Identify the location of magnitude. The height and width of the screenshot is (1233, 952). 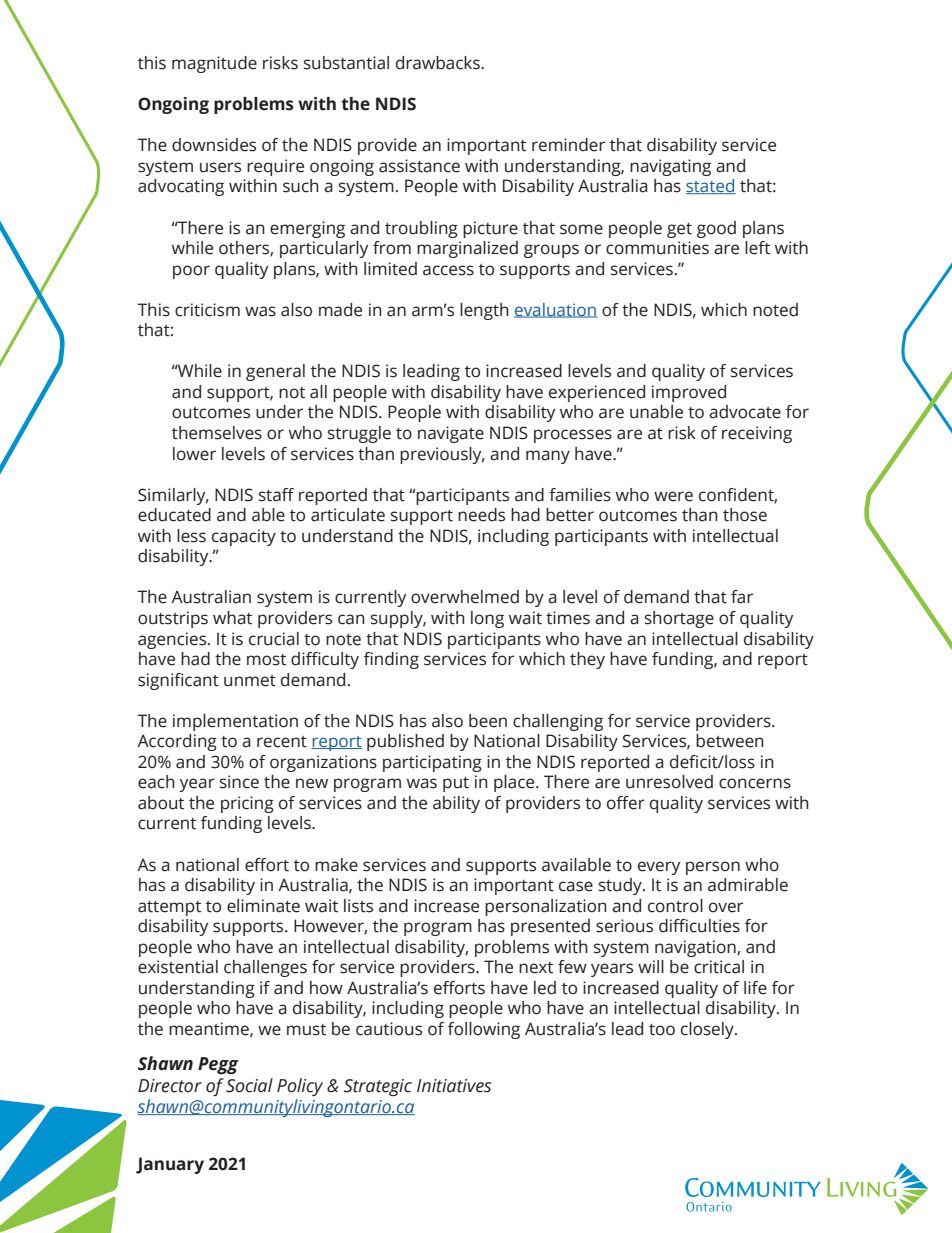
(214, 64).
